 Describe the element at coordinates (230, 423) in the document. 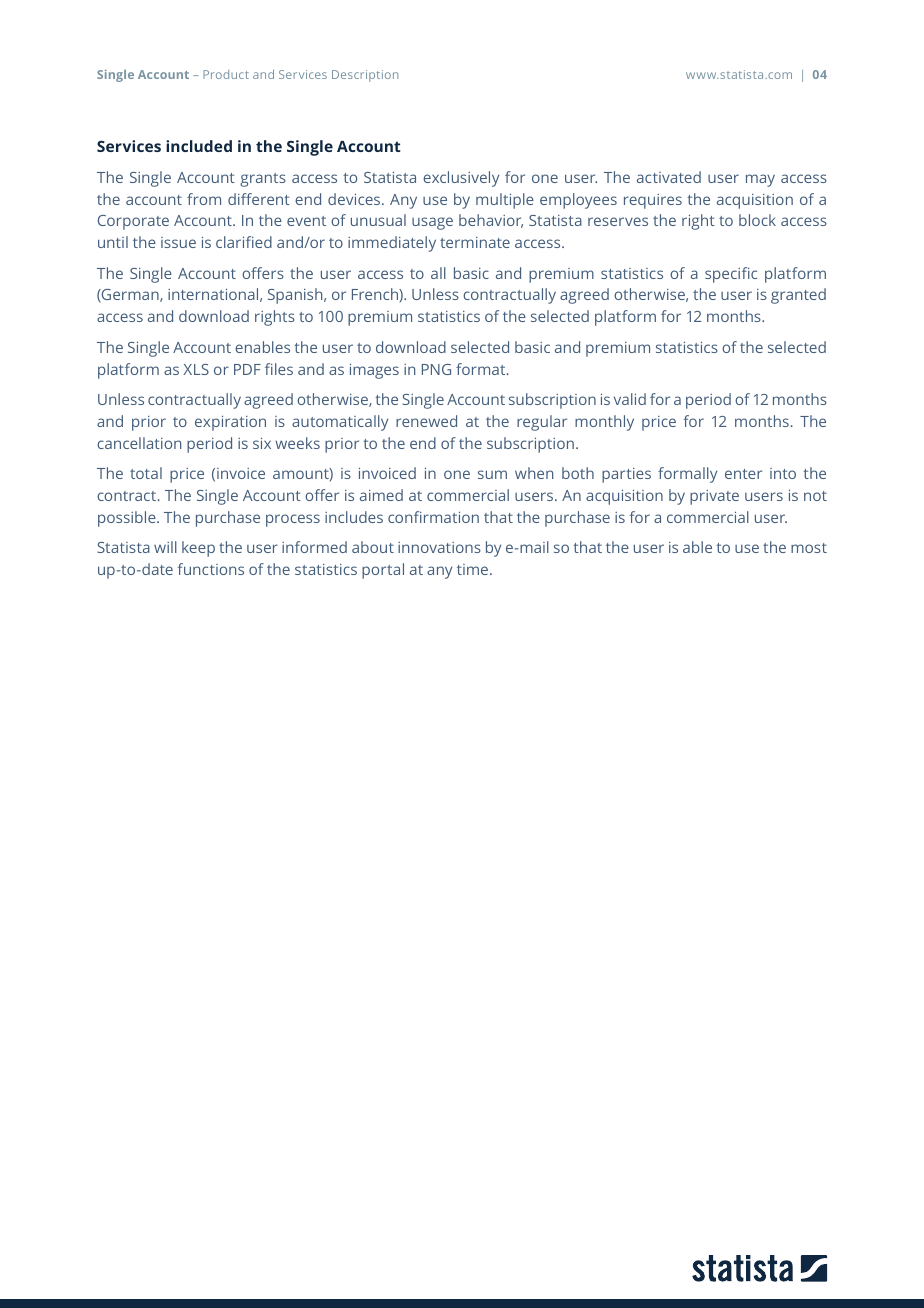

I see `expiration` at that location.
